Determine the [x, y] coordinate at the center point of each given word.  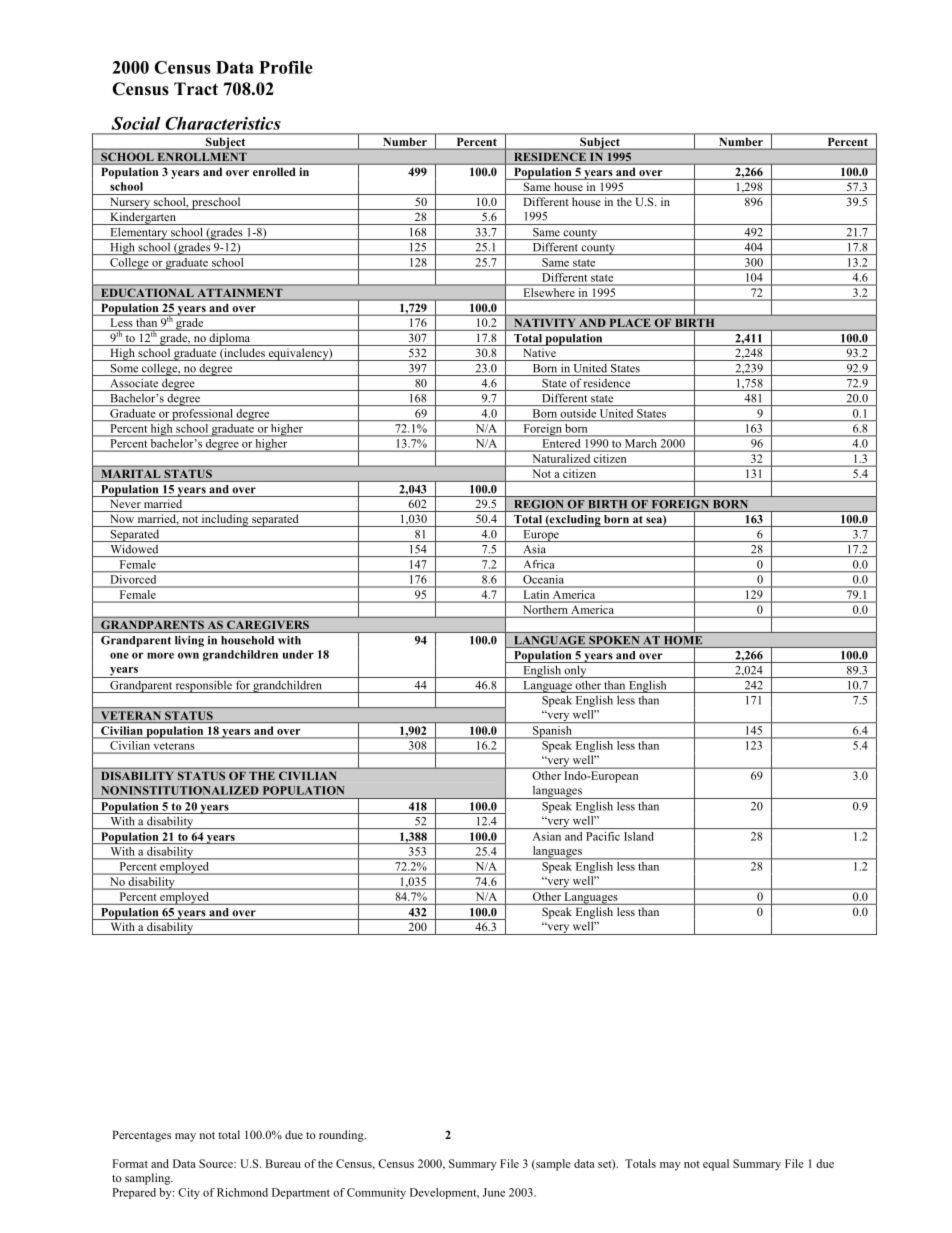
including [225, 520]
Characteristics [223, 123]
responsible [203, 686]
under [298, 654]
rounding [342, 1136]
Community [376, 1193]
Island [639, 836]
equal [716, 1165]
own [188, 655]
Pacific [603, 836]
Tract [196, 89]
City [189, 1193]
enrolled [274, 172]
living [189, 641]
